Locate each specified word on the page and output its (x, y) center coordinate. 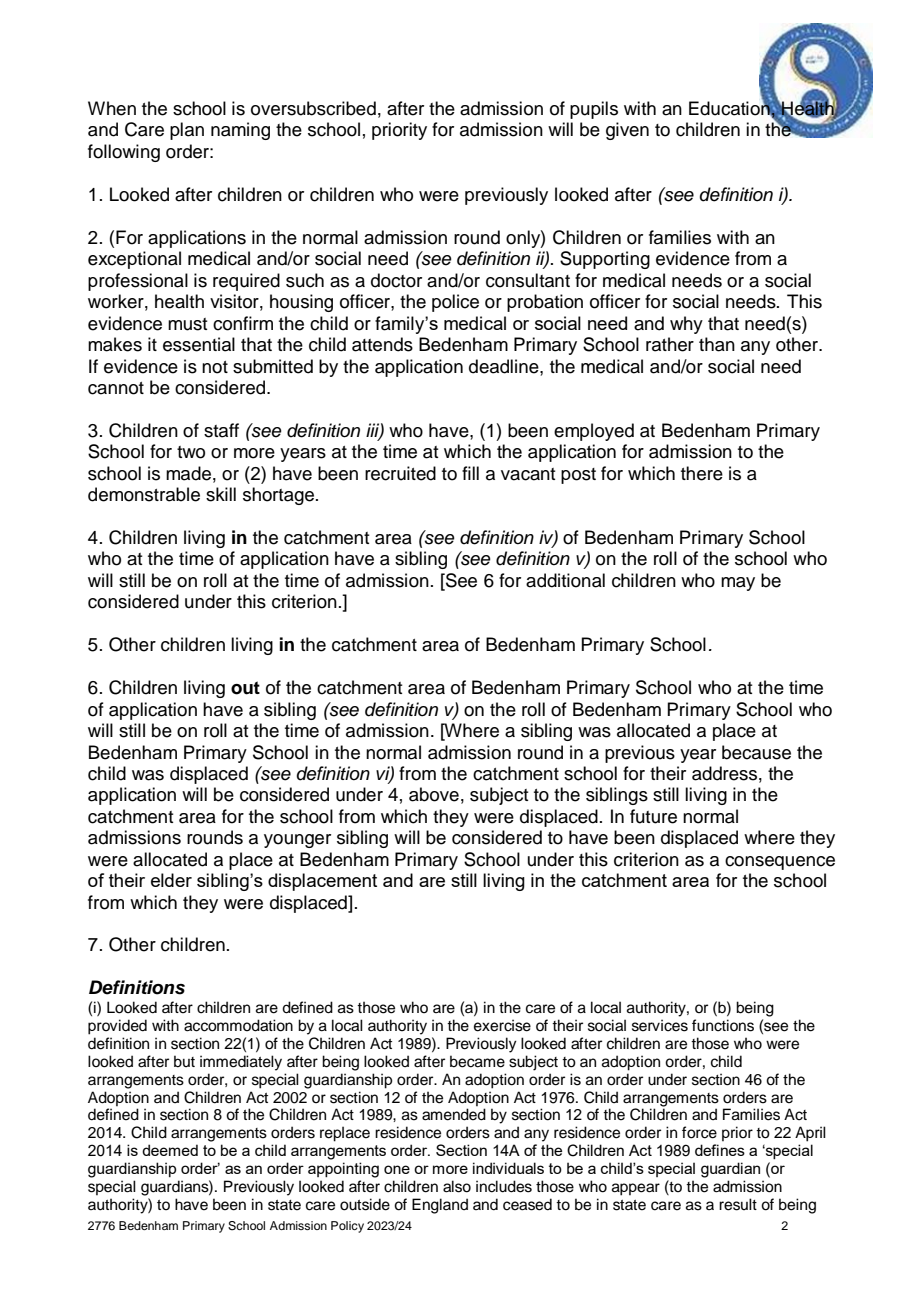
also (457, 1186)
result (738, 1204)
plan (187, 131)
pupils (594, 110)
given (627, 131)
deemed (170, 1150)
